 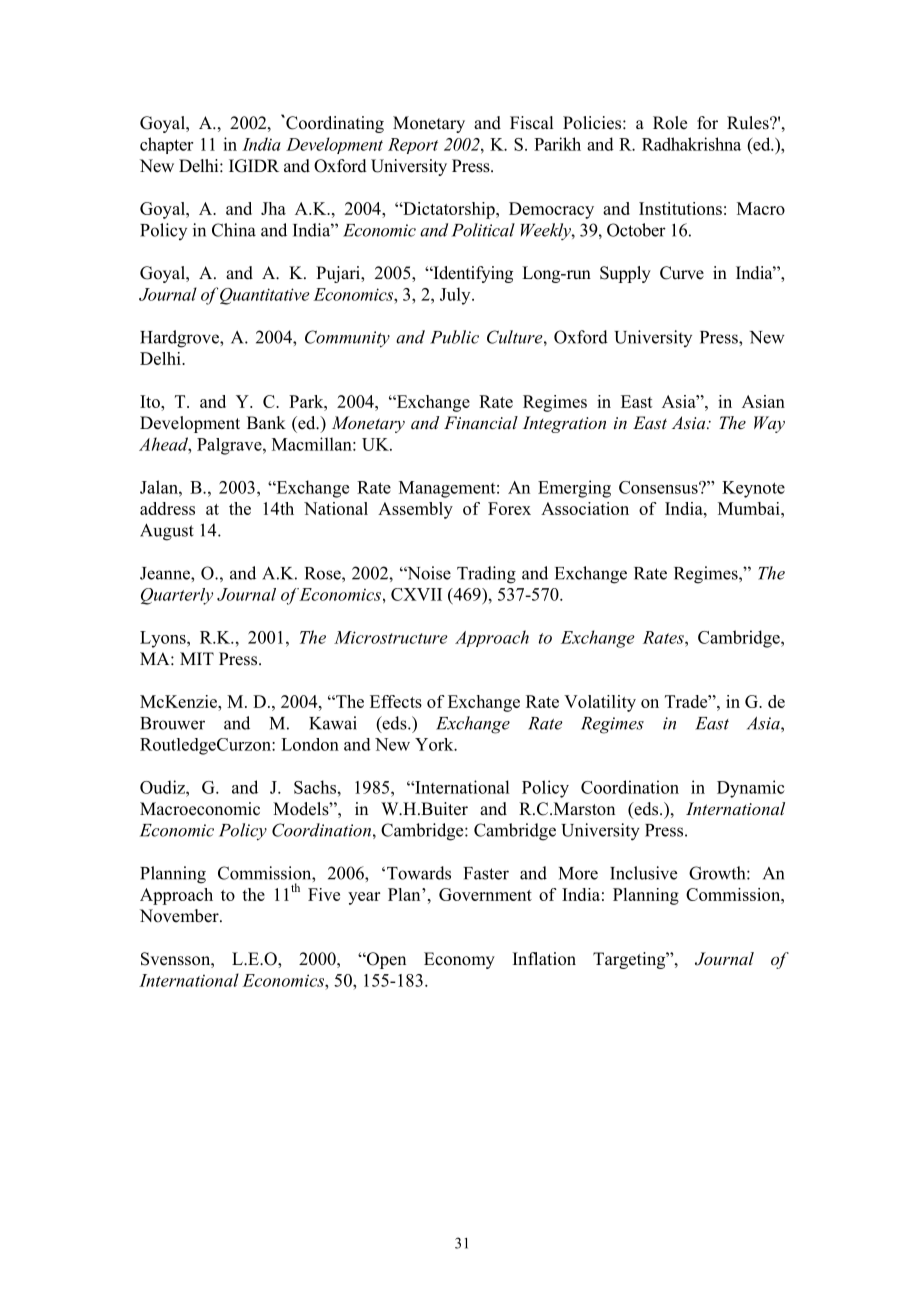 What do you see at coordinates (670, 123) in the image?
I see `Role` at bounding box center [670, 123].
